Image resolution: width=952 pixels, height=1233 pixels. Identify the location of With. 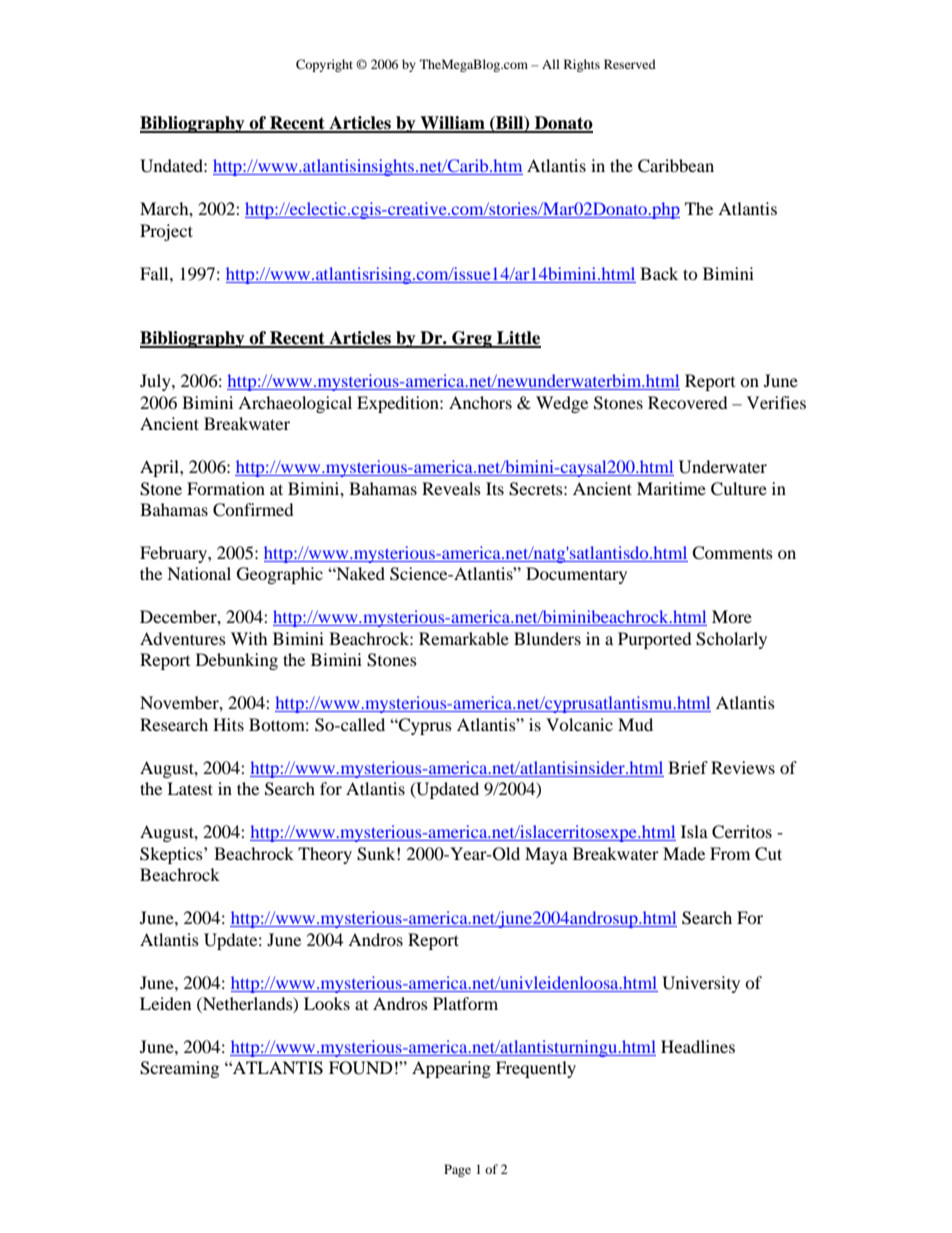
(249, 638).
